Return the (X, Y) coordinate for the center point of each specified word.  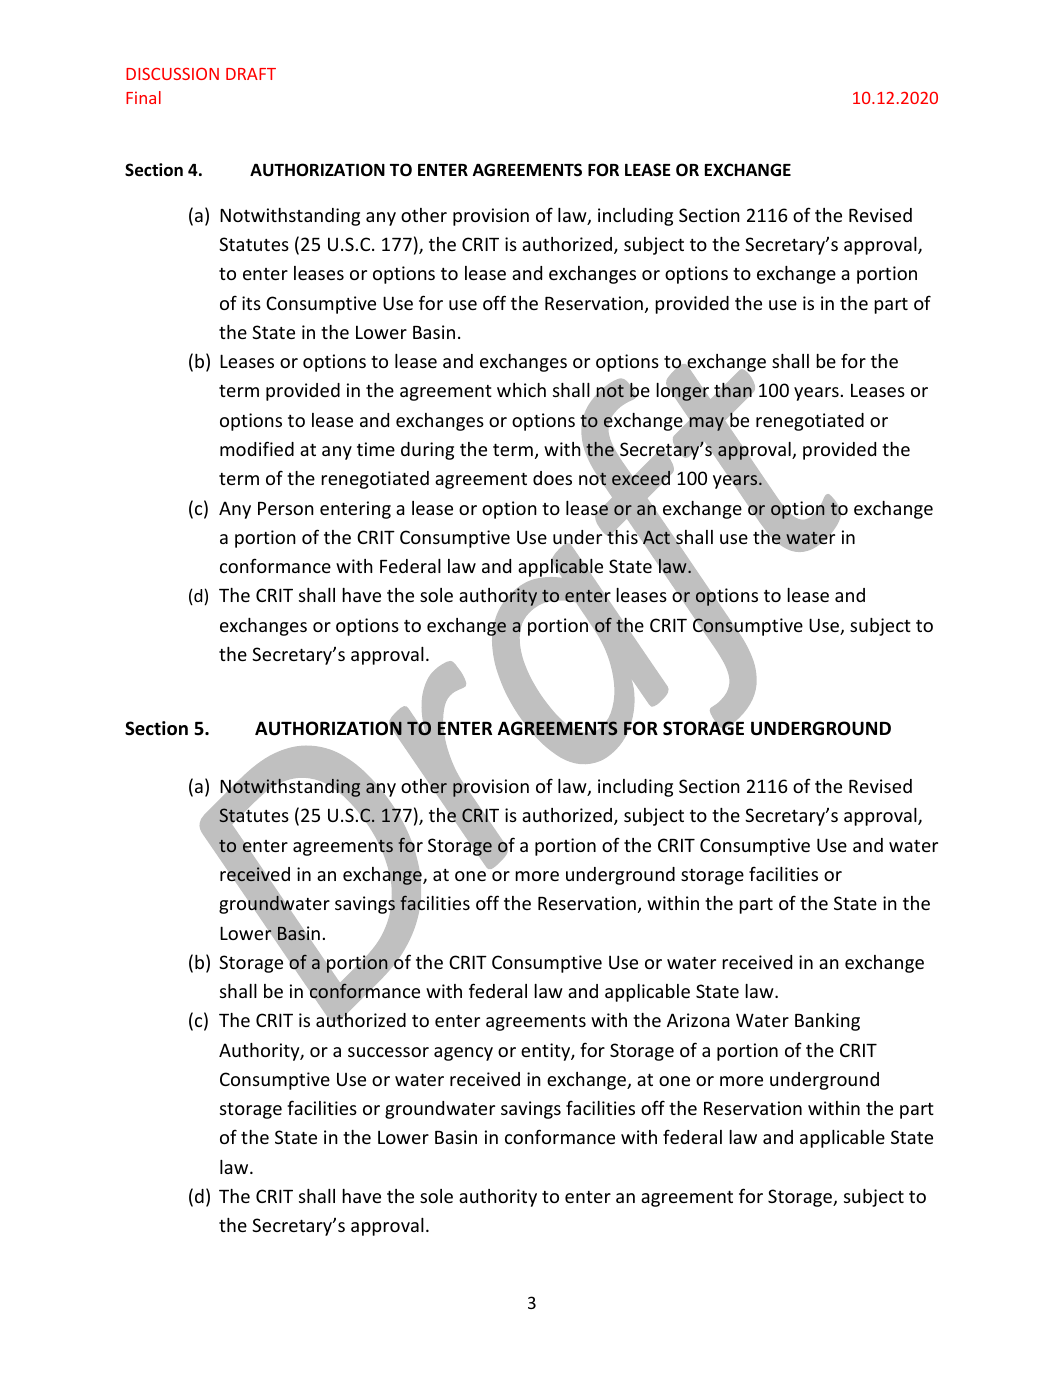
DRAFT (251, 74)
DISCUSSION (172, 73)
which (521, 390)
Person (286, 508)
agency (463, 1054)
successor (388, 1052)
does (552, 478)
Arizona (698, 1020)
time (376, 449)
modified (257, 448)
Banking (827, 1022)
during (427, 451)
